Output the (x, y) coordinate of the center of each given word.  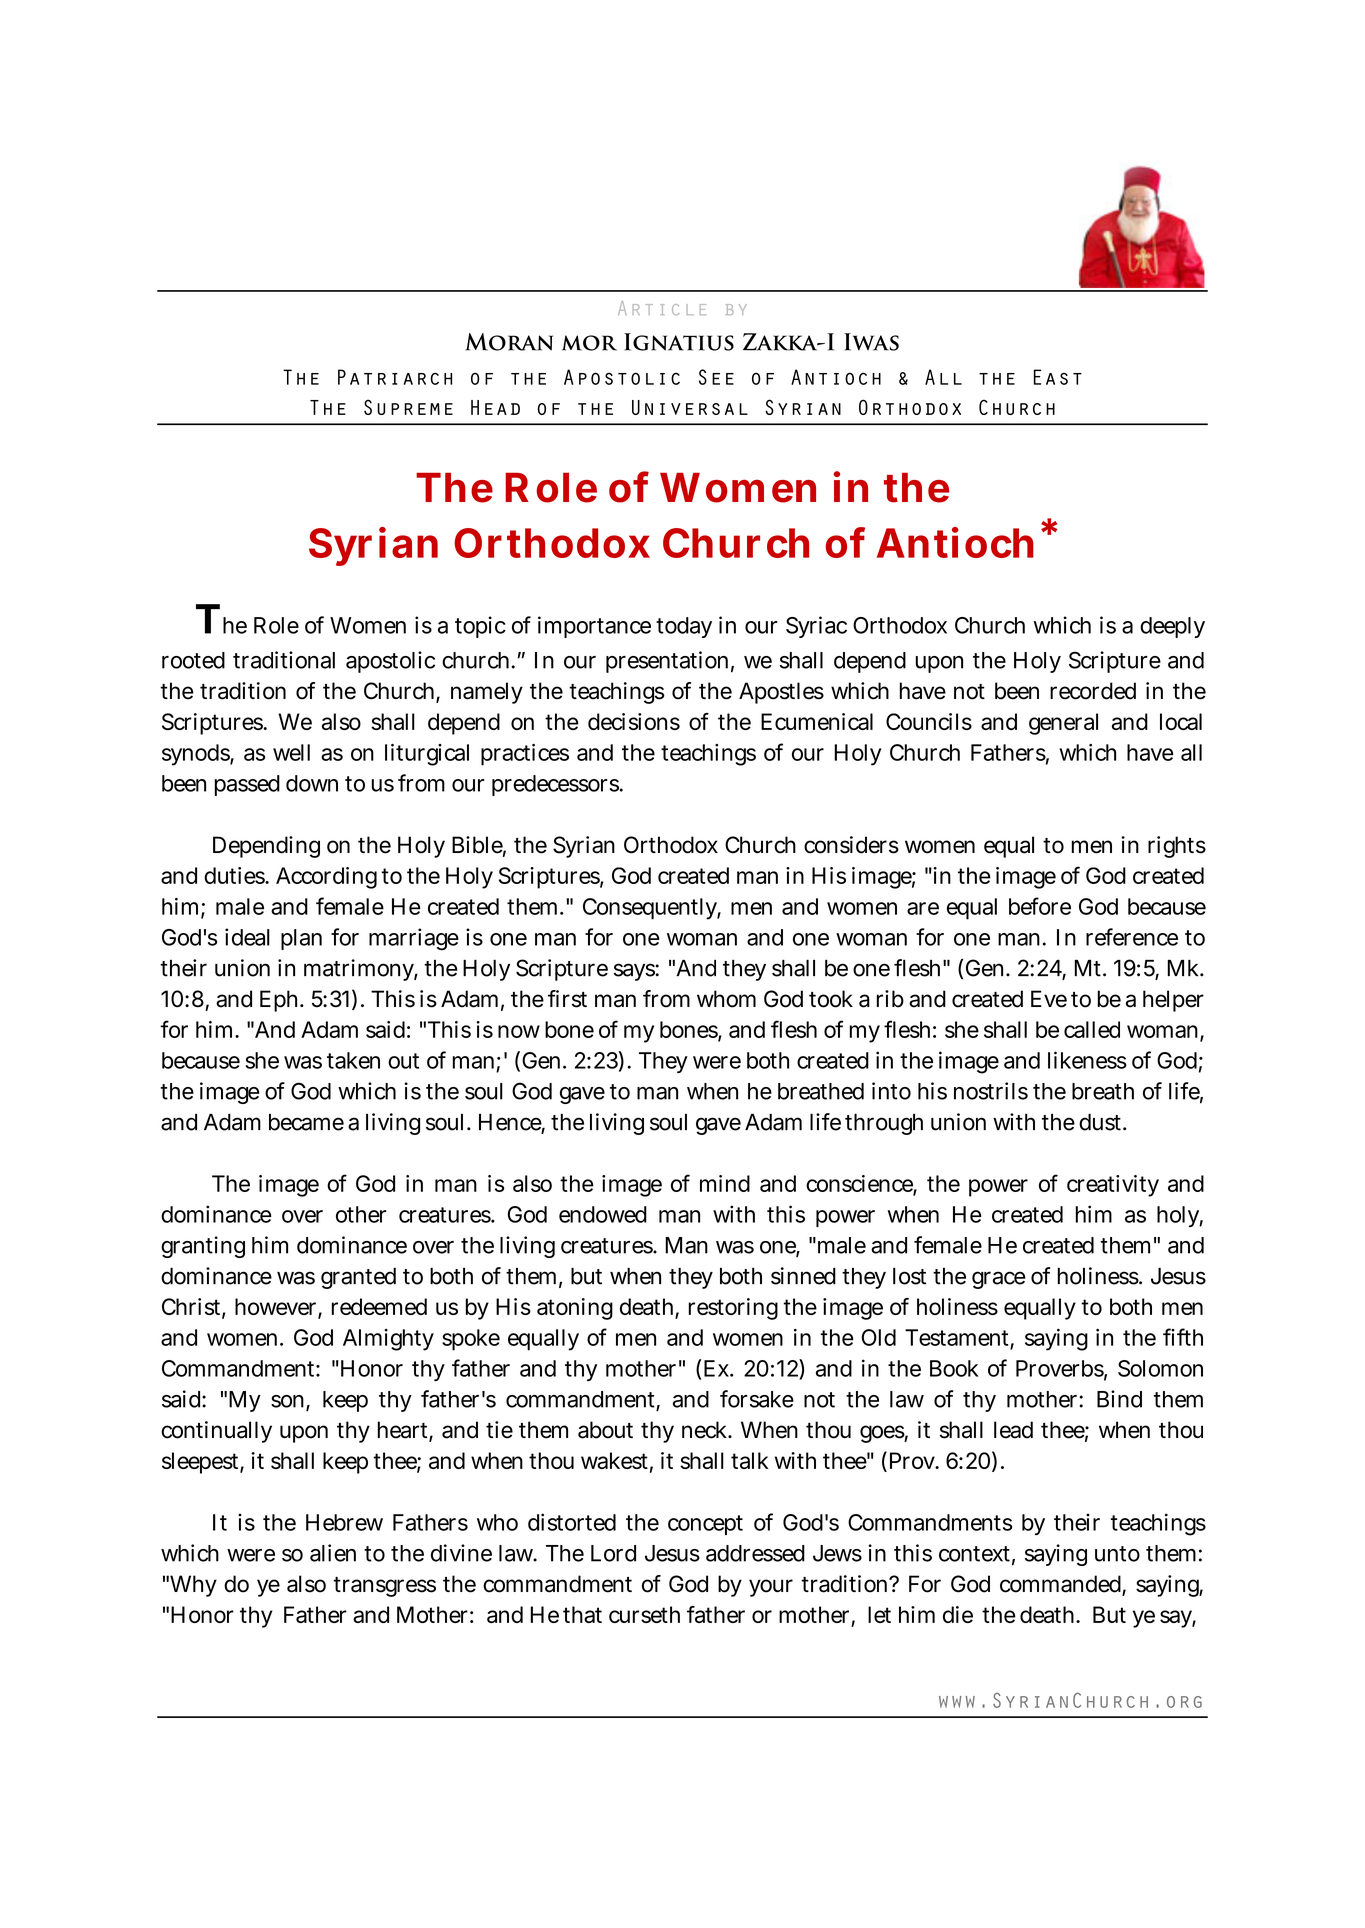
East (1058, 377)
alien (333, 1553)
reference (1132, 937)
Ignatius (679, 342)
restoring (733, 1309)
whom (726, 999)
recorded (1093, 691)
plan (301, 939)
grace (999, 1280)
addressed (755, 1553)
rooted (193, 660)
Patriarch (395, 377)
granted (358, 1278)
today (684, 627)
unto (1117, 1554)
